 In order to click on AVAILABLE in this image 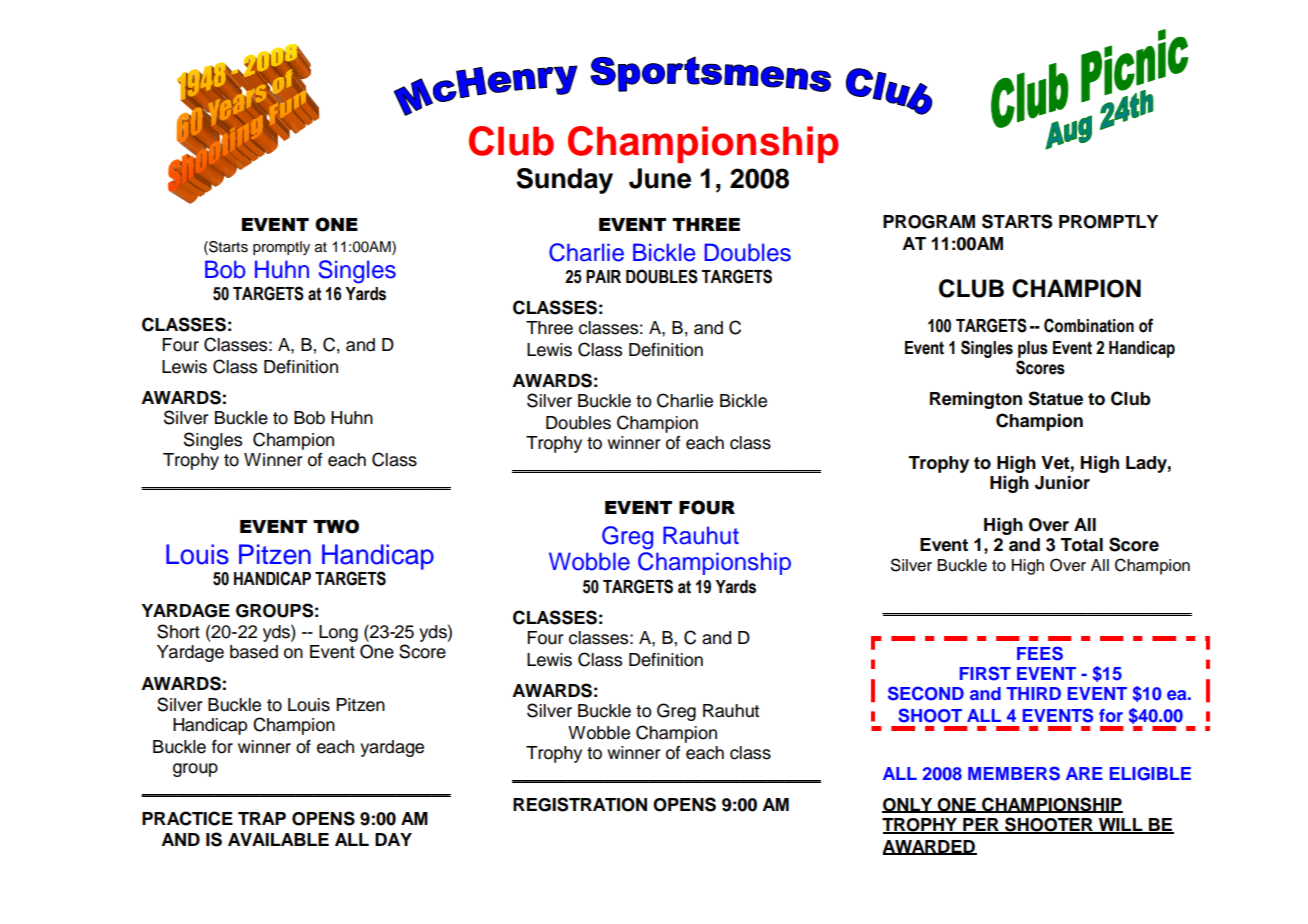, I will do `click(278, 839)`.
